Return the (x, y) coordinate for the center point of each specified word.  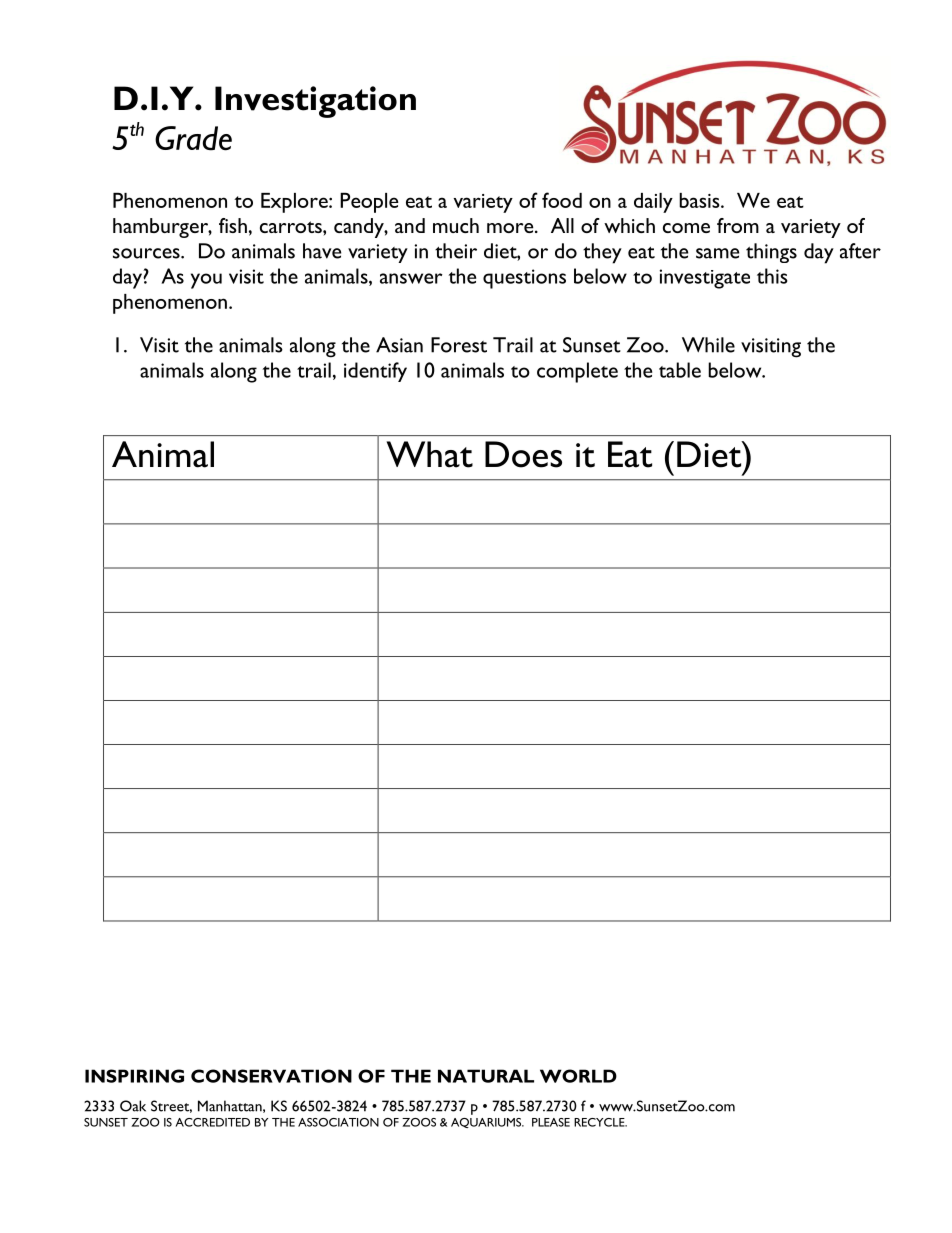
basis (700, 200)
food (562, 200)
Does (523, 454)
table (680, 370)
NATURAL (486, 1076)
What (429, 454)
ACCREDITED (212, 1122)
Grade (193, 138)
